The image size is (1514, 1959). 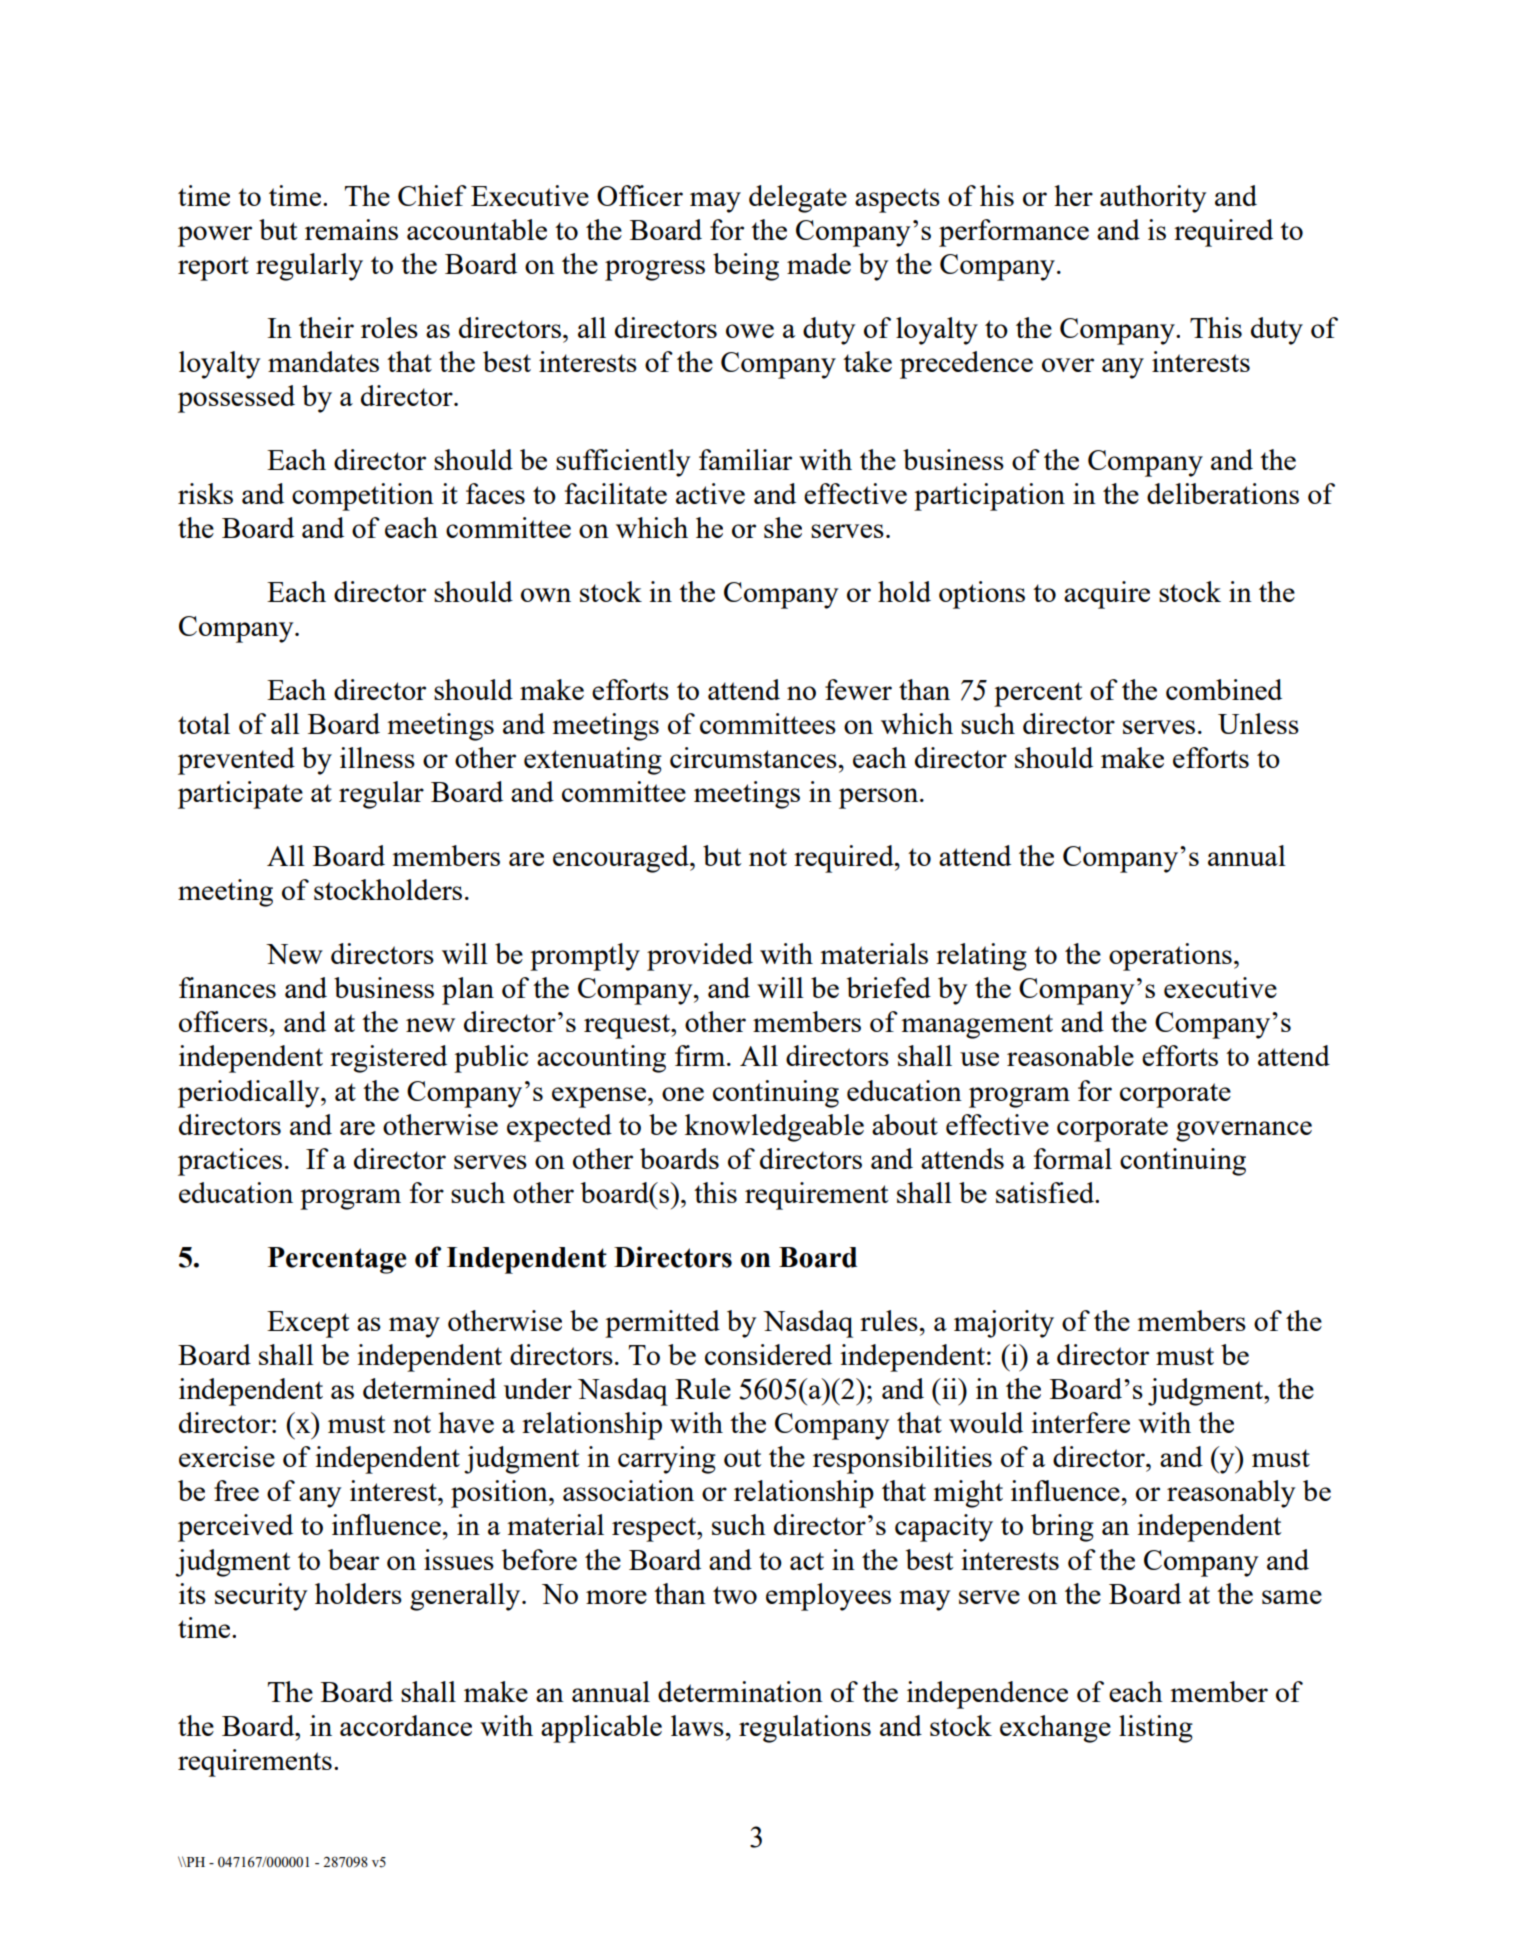 What do you see at coordinates (406, 1725) in the screenshot?
I see `accordance` at bounding box center [406, 1725].
